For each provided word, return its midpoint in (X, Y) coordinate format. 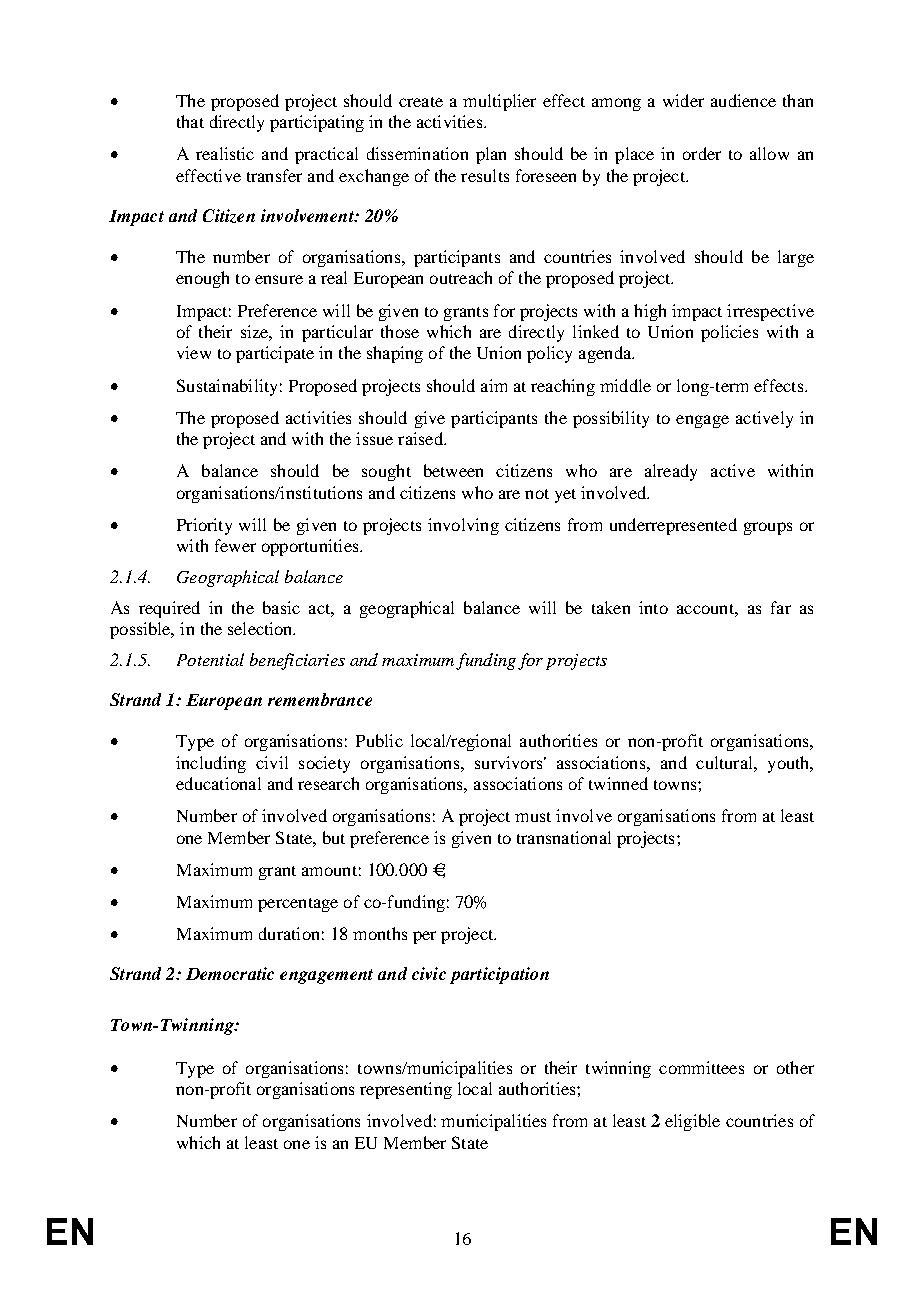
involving (463, 526)
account (706, 609)
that (190, 121)
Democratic (230, 973)
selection (261, 628)
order (702, 153)
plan (491, 155)
